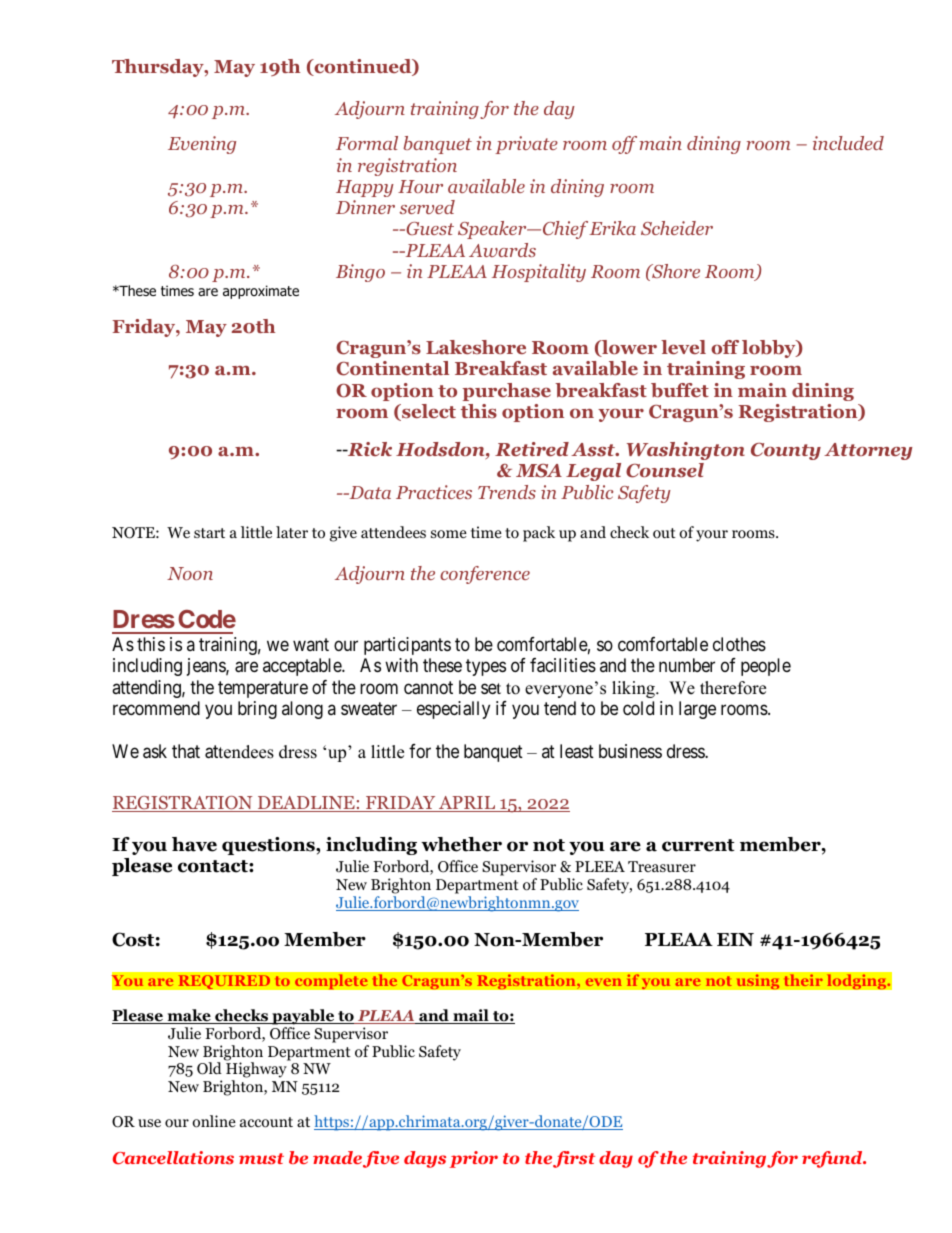 This image has height=1233, width=952. I want to click on Trends, so click(507, 492).
